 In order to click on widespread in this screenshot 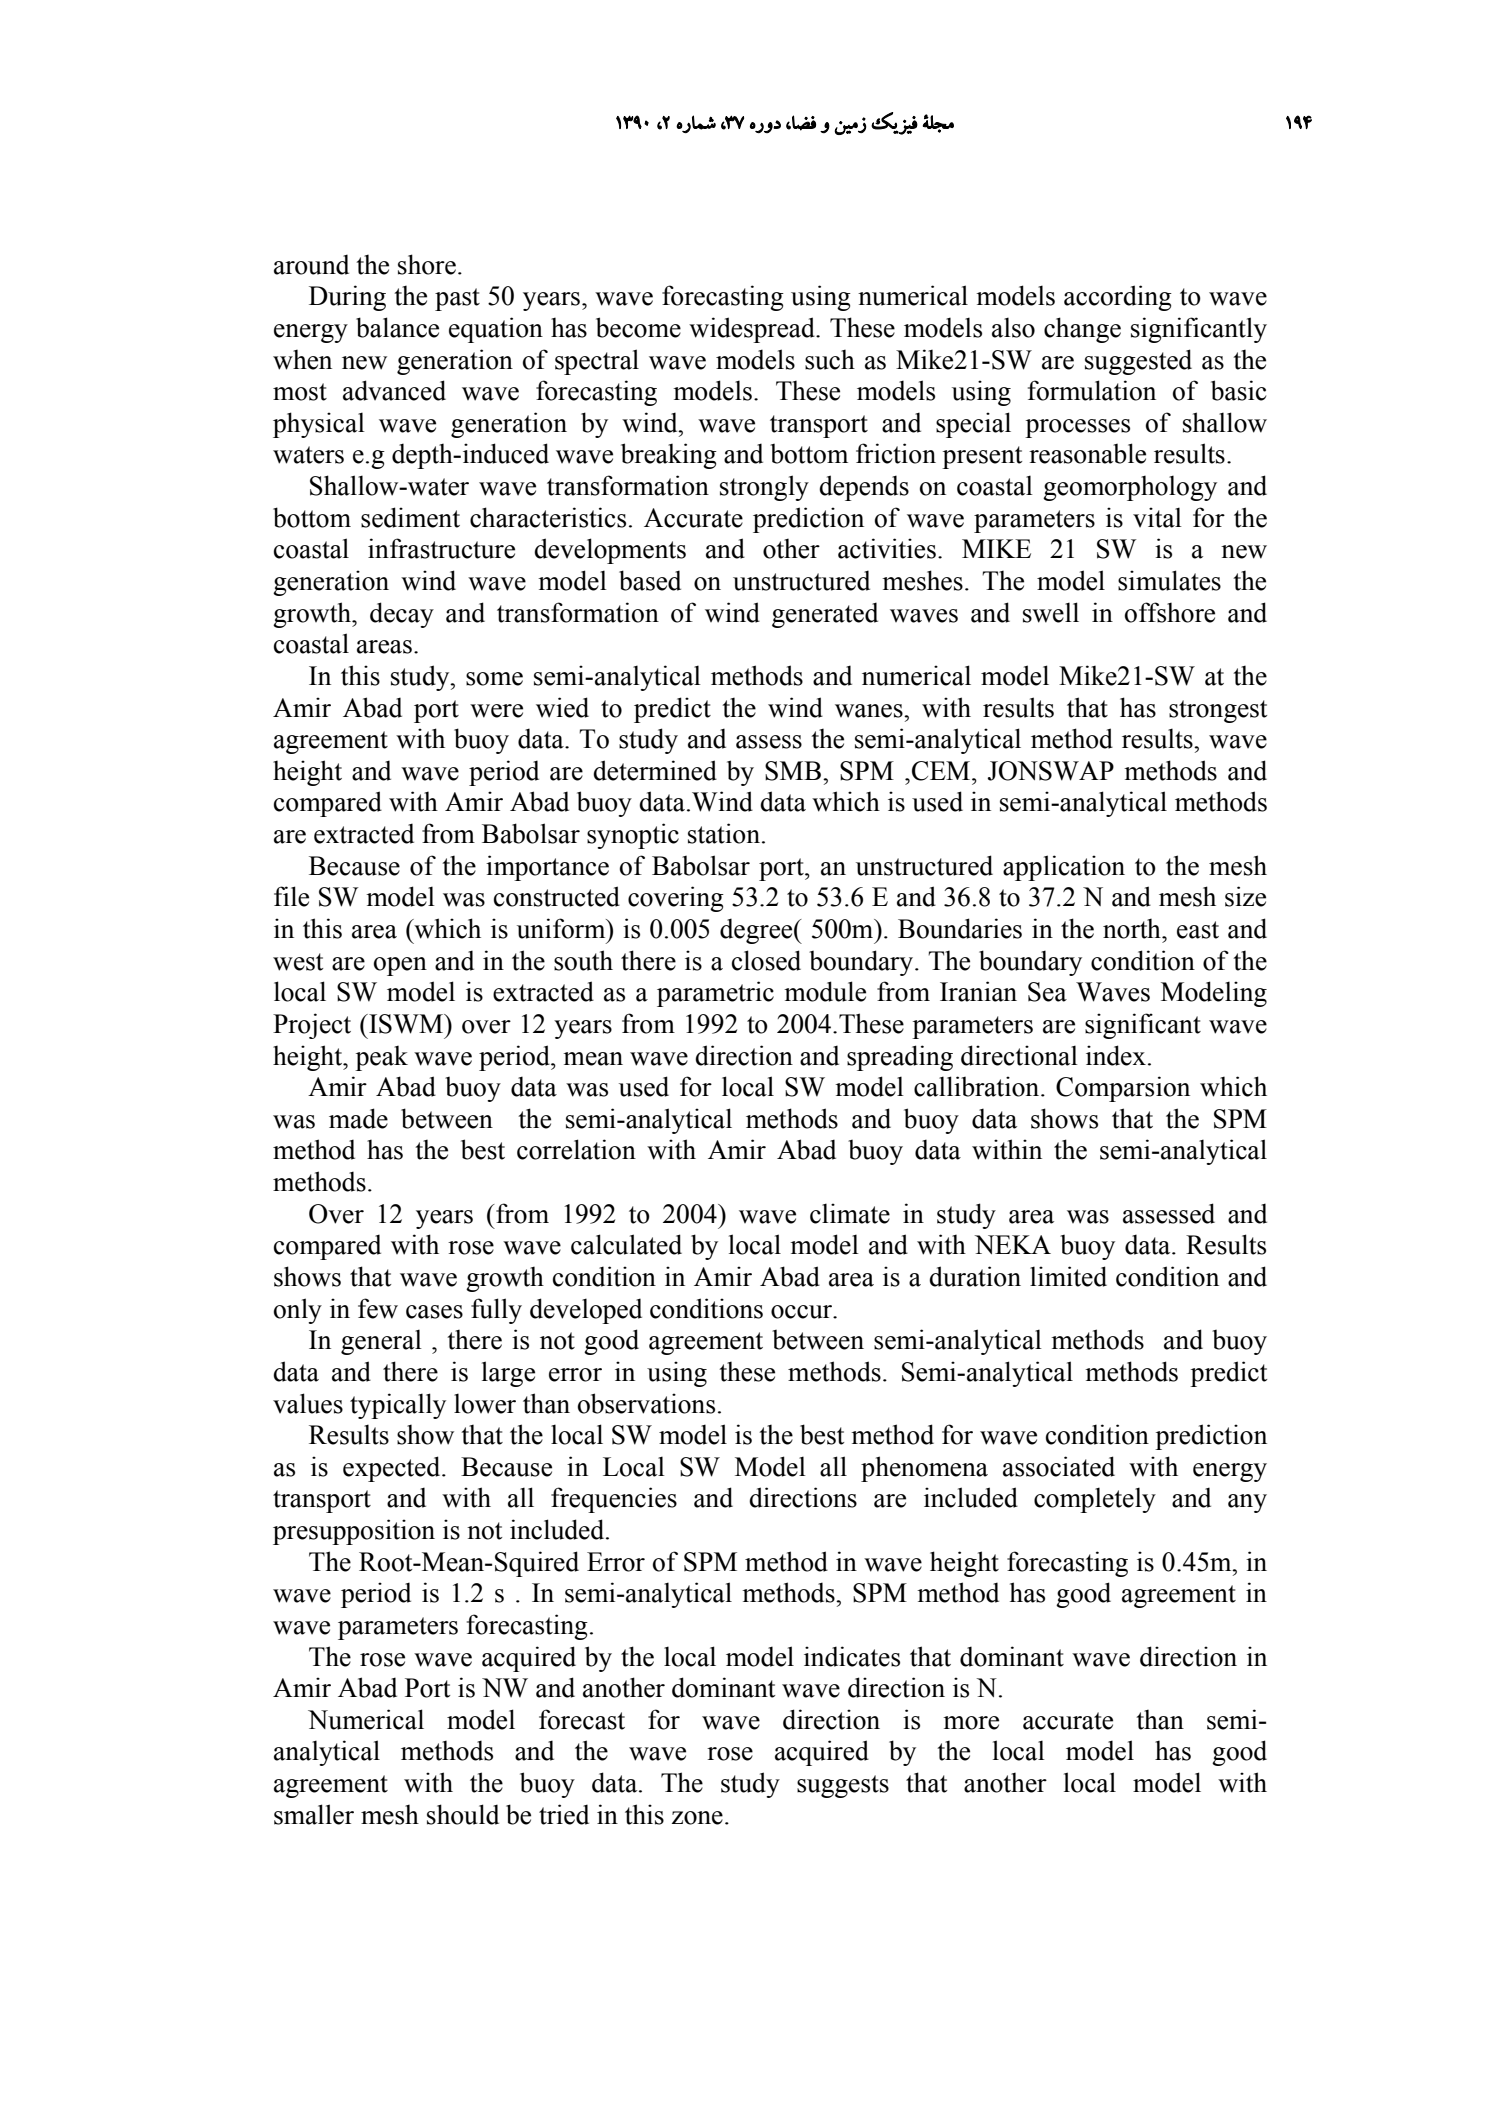, I will do `click(753, 330)`.
